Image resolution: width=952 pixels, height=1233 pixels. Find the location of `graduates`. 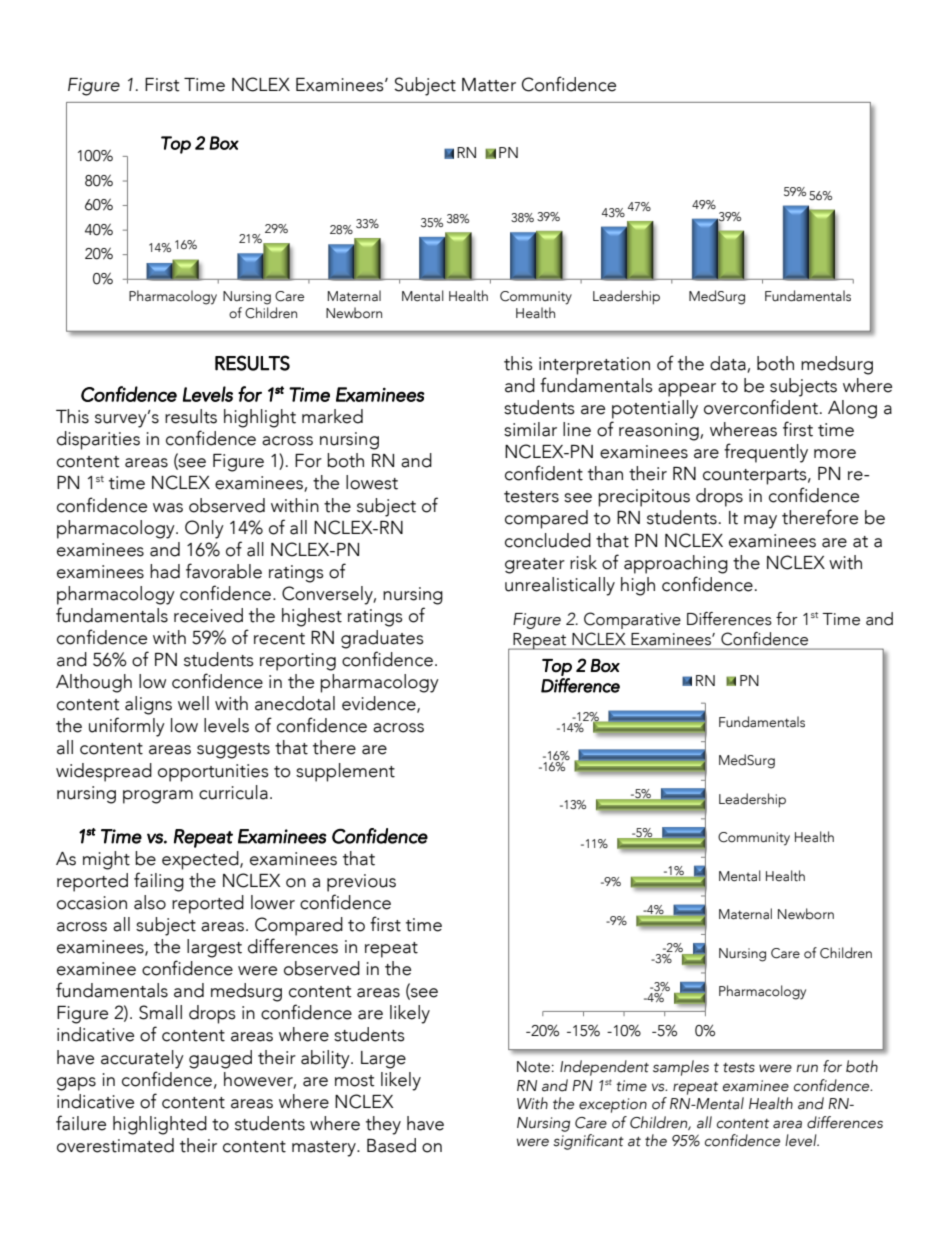

graduates is located at coordinates (382, 639).
